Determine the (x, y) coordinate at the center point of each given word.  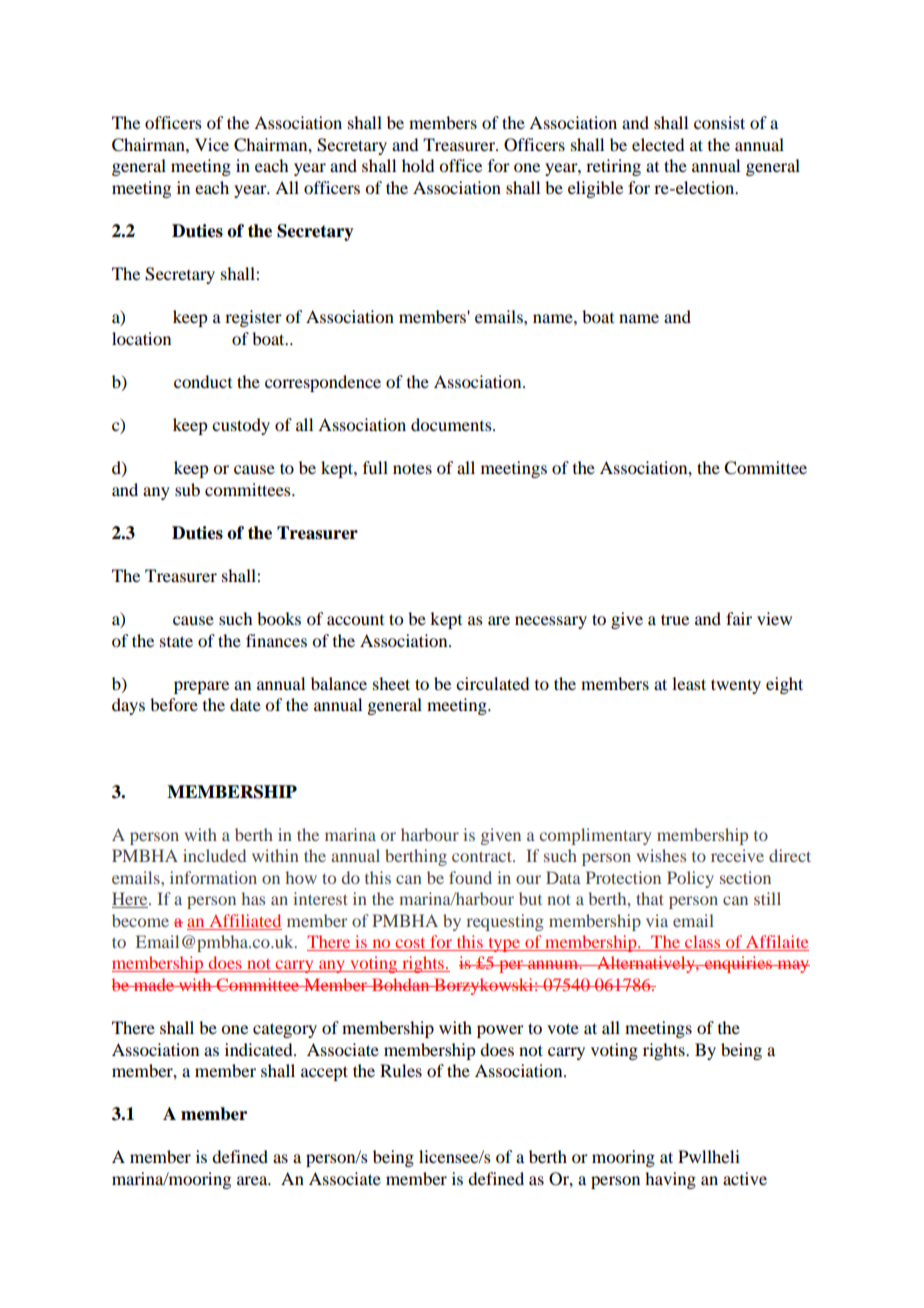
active (745, 1178)
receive (737, 855)
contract (483, 856)
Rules (401, 1070)
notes (412, 469)
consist (719, 122)
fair (739, 618)
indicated (260, 1049)
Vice (212, 144)
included (214, 855)
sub (187, 489)
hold (418, 165)
